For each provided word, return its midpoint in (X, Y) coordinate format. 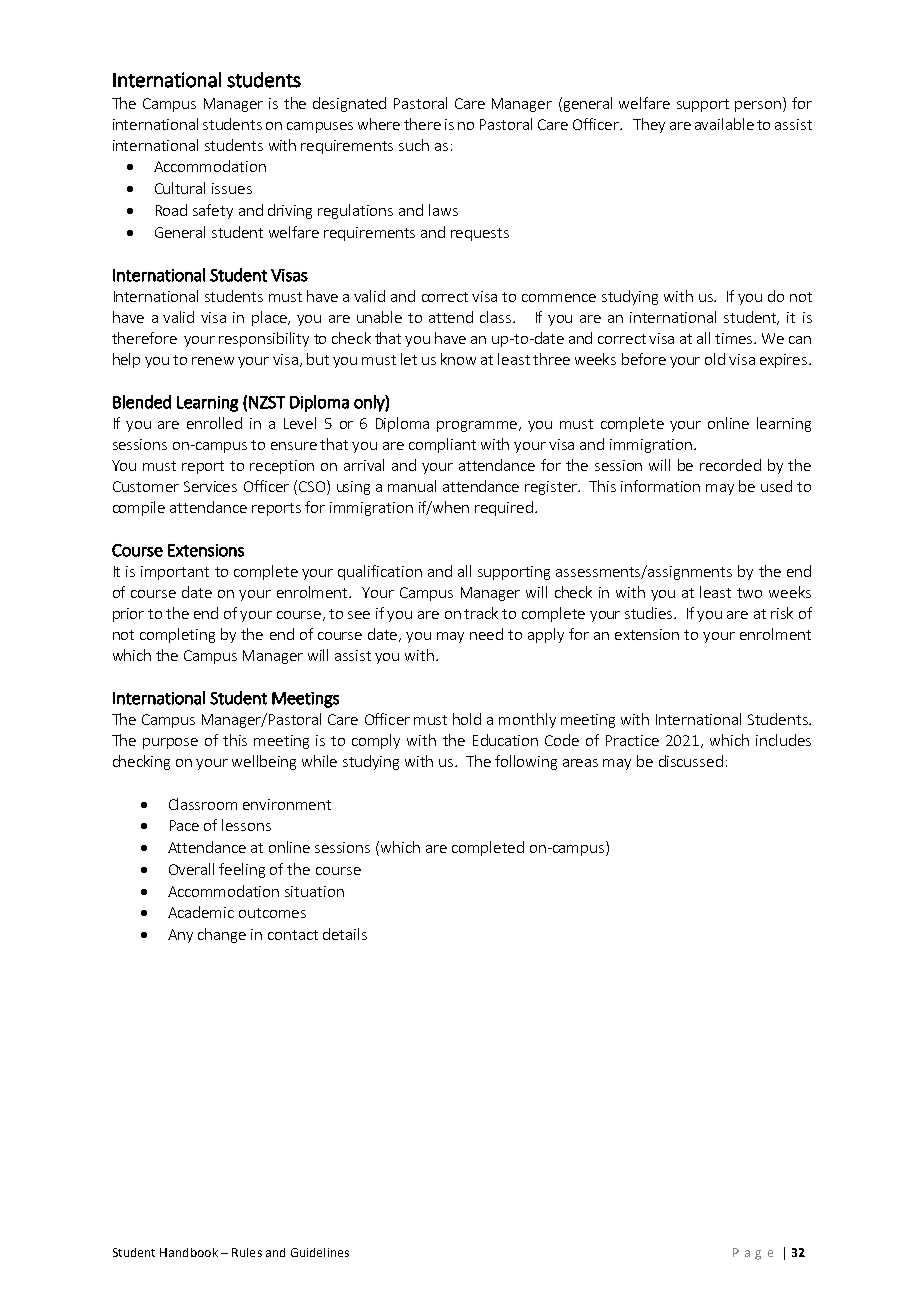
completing (177, 635)
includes (783, 740)
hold (467, 719)
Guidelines (320, 1252)
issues (232, 188)
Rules (247, 1252)
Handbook (189, 1252)
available (724, 124)
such (414, 145)
